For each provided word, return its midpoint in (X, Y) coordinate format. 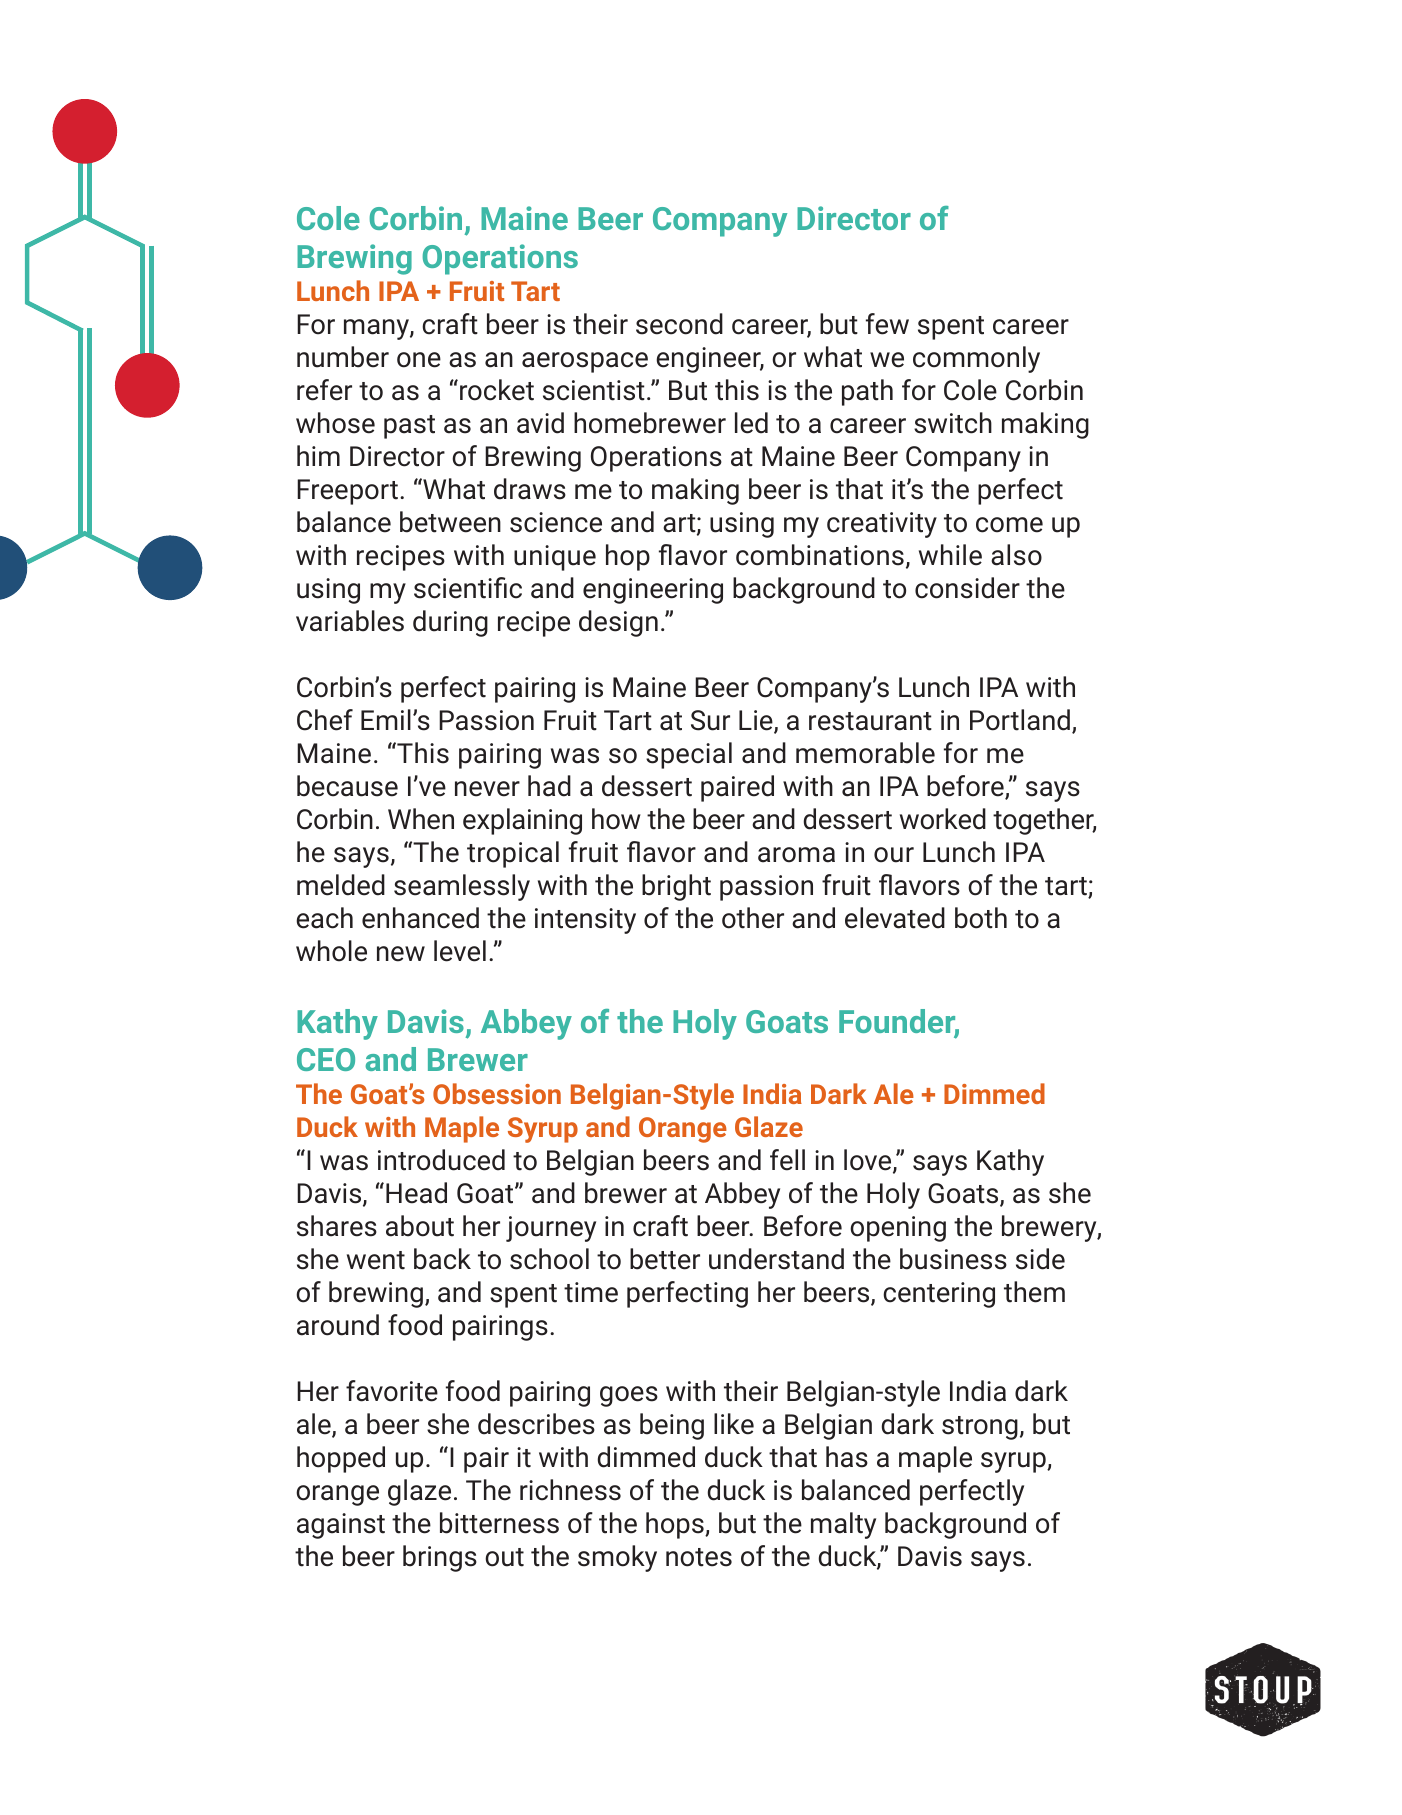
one (419, 360)
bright (676, 887)
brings (440, 1558)
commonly (976, 359)
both (981, 918)
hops (676, 1525)
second (679, 324)
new (401, 954)
